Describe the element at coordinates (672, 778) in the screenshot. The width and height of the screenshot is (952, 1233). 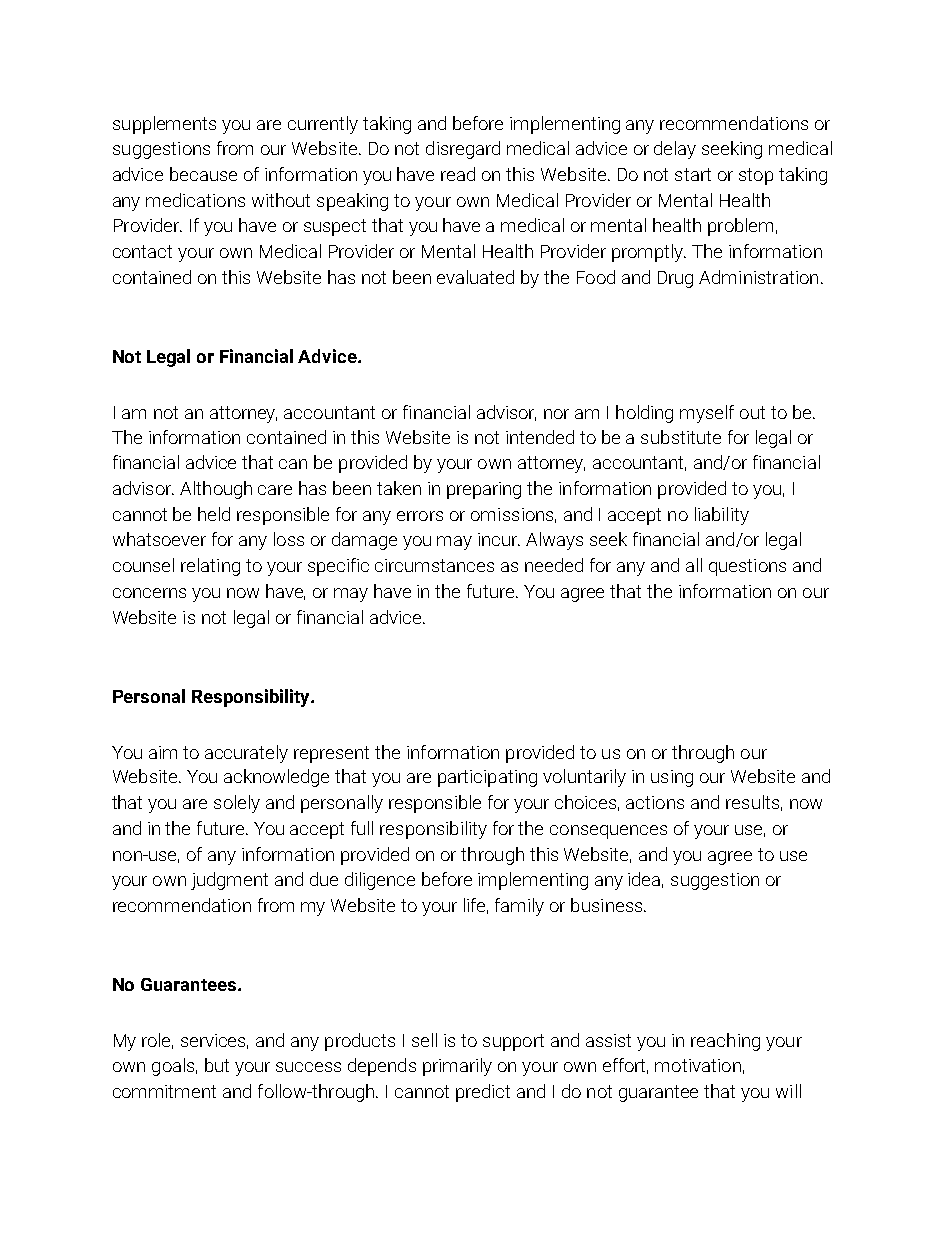
I see `using` at that location.
